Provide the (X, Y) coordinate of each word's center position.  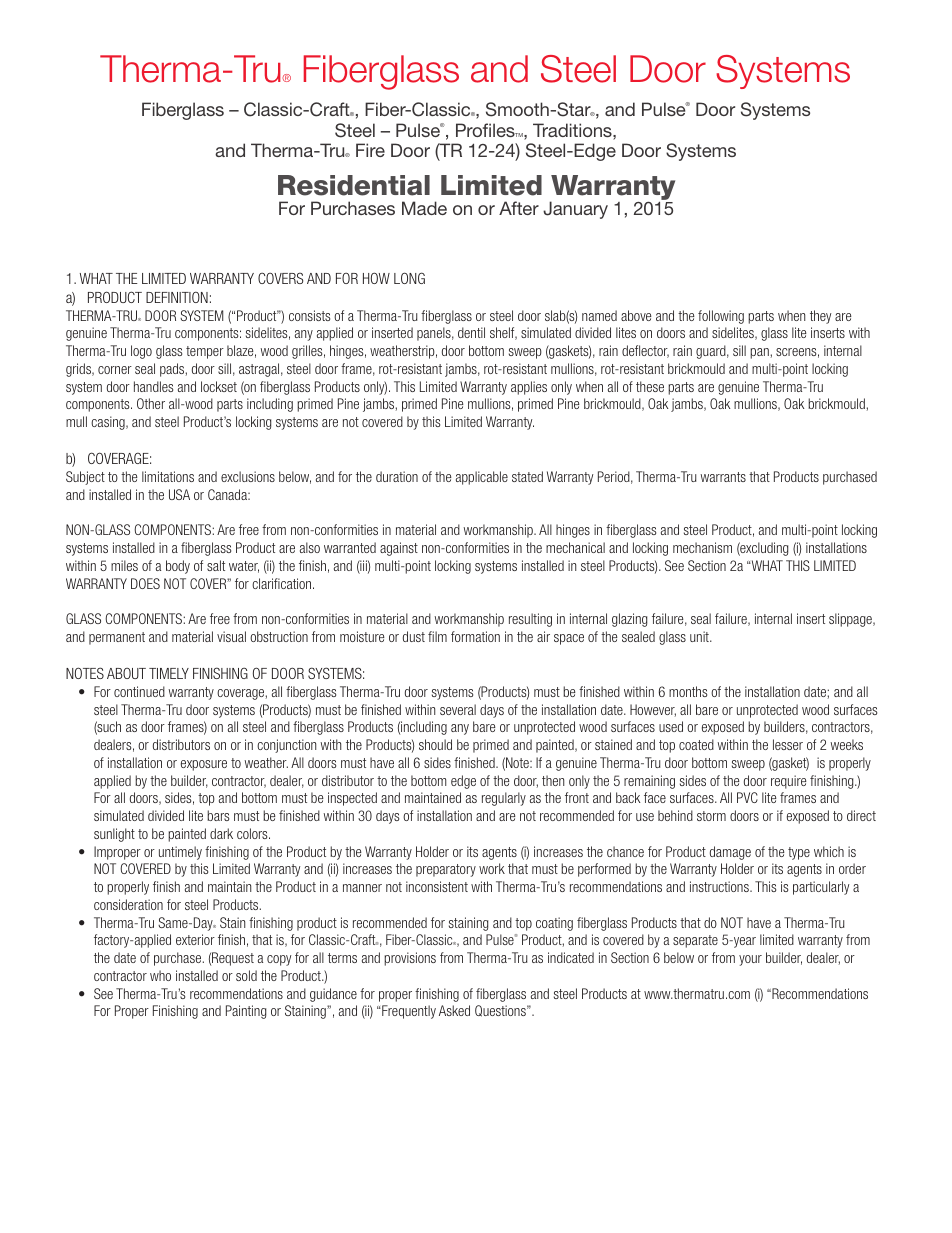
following (721, 317)
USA (179, 494)
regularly (504, 799)
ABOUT (126, 673)
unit (700, 636)
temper (205, 352)
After (519, 208)
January (575, 210)
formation (475, 636)
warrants (723, 477)
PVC (747, 797)
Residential (354, 185)
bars (218, 815)
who (160, 975)
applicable (482, 478)
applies (529, 388)
